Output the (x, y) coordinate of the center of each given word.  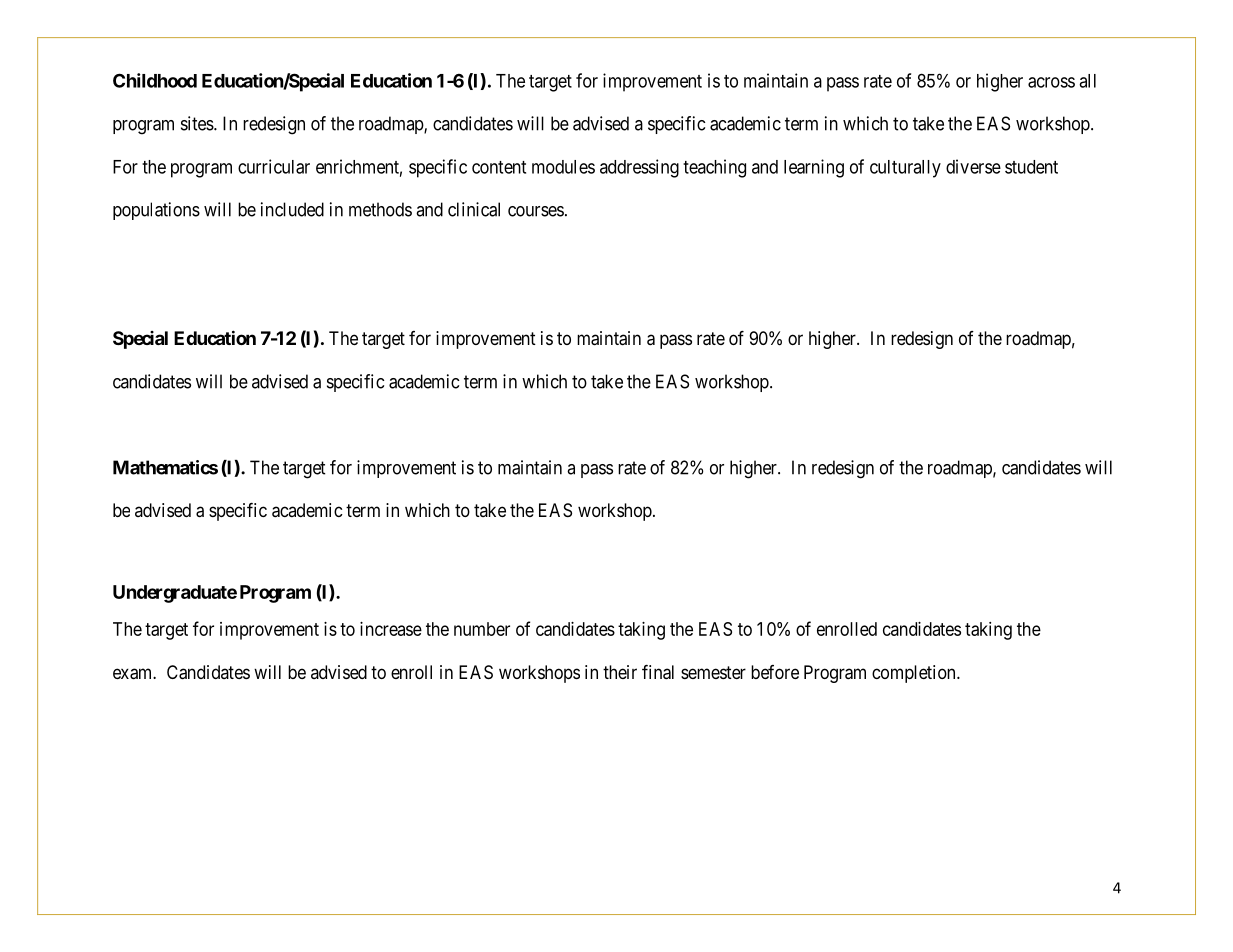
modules (563, 167)
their (620, 672)
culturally (905, 169)
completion (915, 674)
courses (536, 211)
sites (197, 123)
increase (391, 629)
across (1051, 82)
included (292, 209)
